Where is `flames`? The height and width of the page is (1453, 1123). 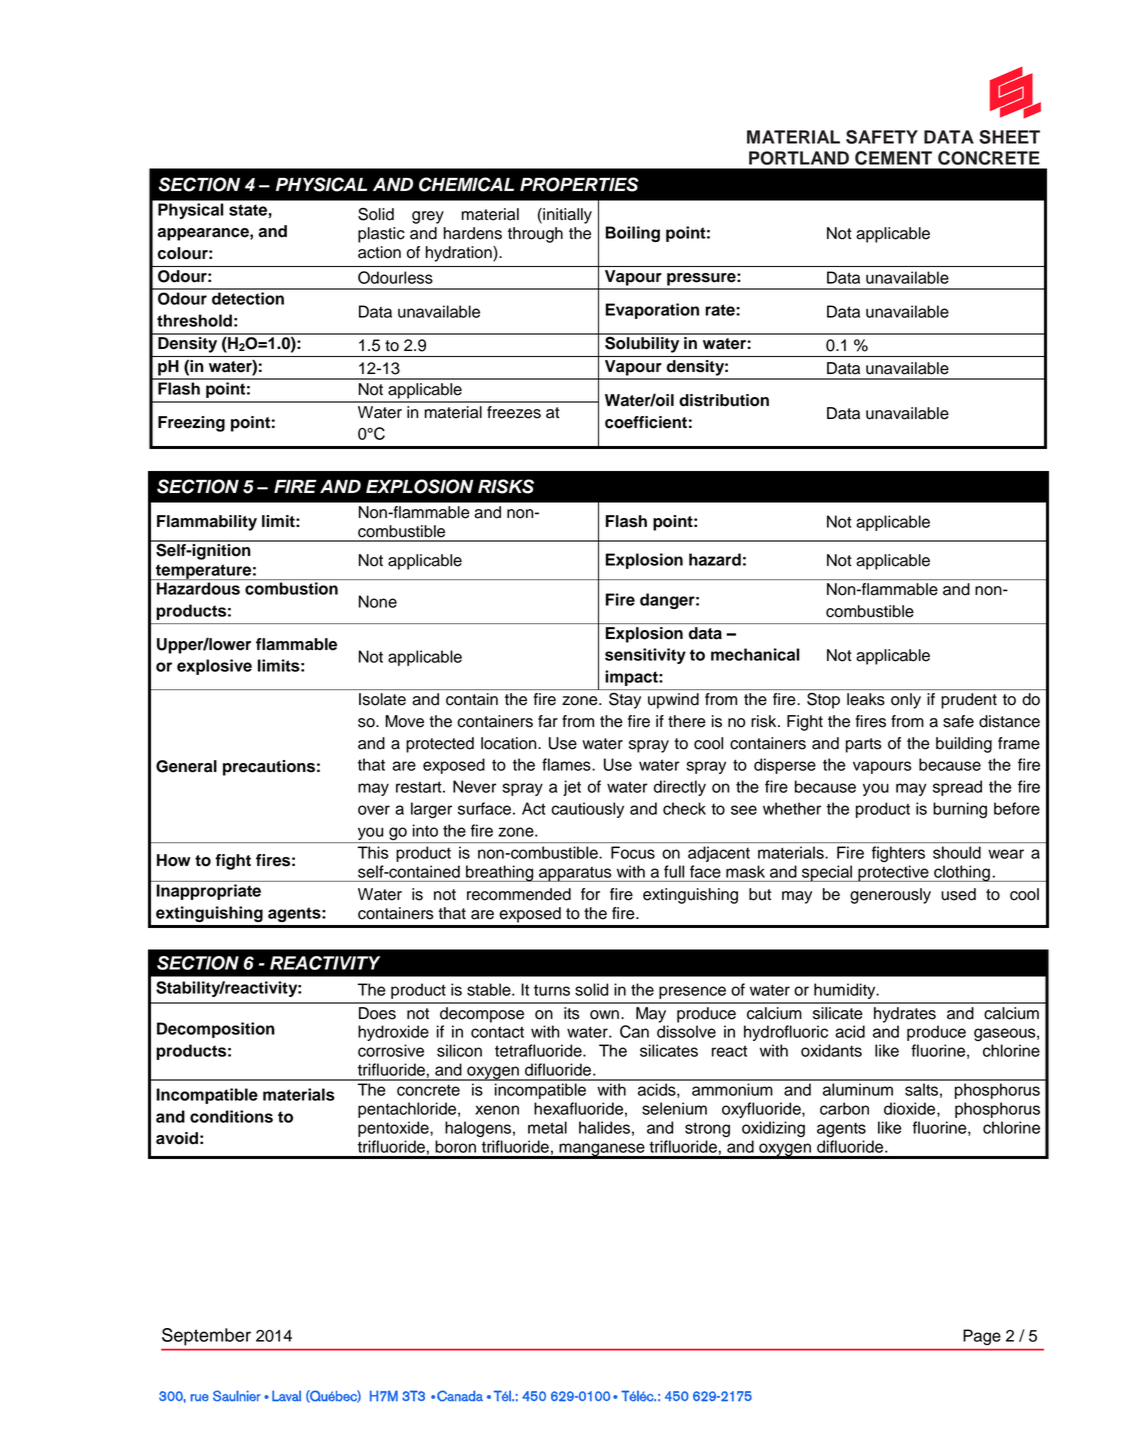
flames is located at coordinates (567, 764).
